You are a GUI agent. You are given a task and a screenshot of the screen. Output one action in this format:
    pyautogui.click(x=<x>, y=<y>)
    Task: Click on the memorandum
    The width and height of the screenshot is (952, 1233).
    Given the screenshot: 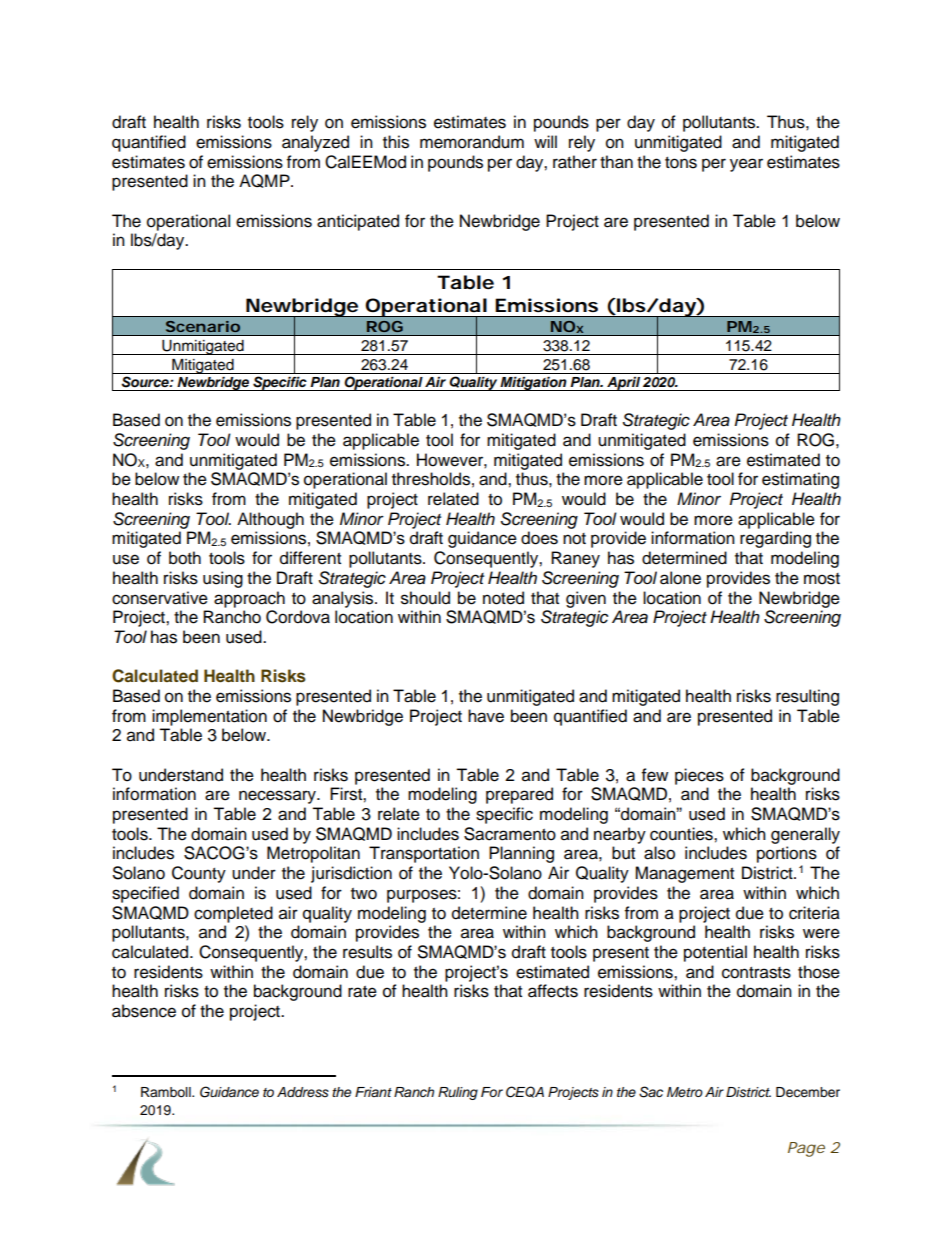 What is the action you would take?
    pyautogui.click(x=472, y=142)
